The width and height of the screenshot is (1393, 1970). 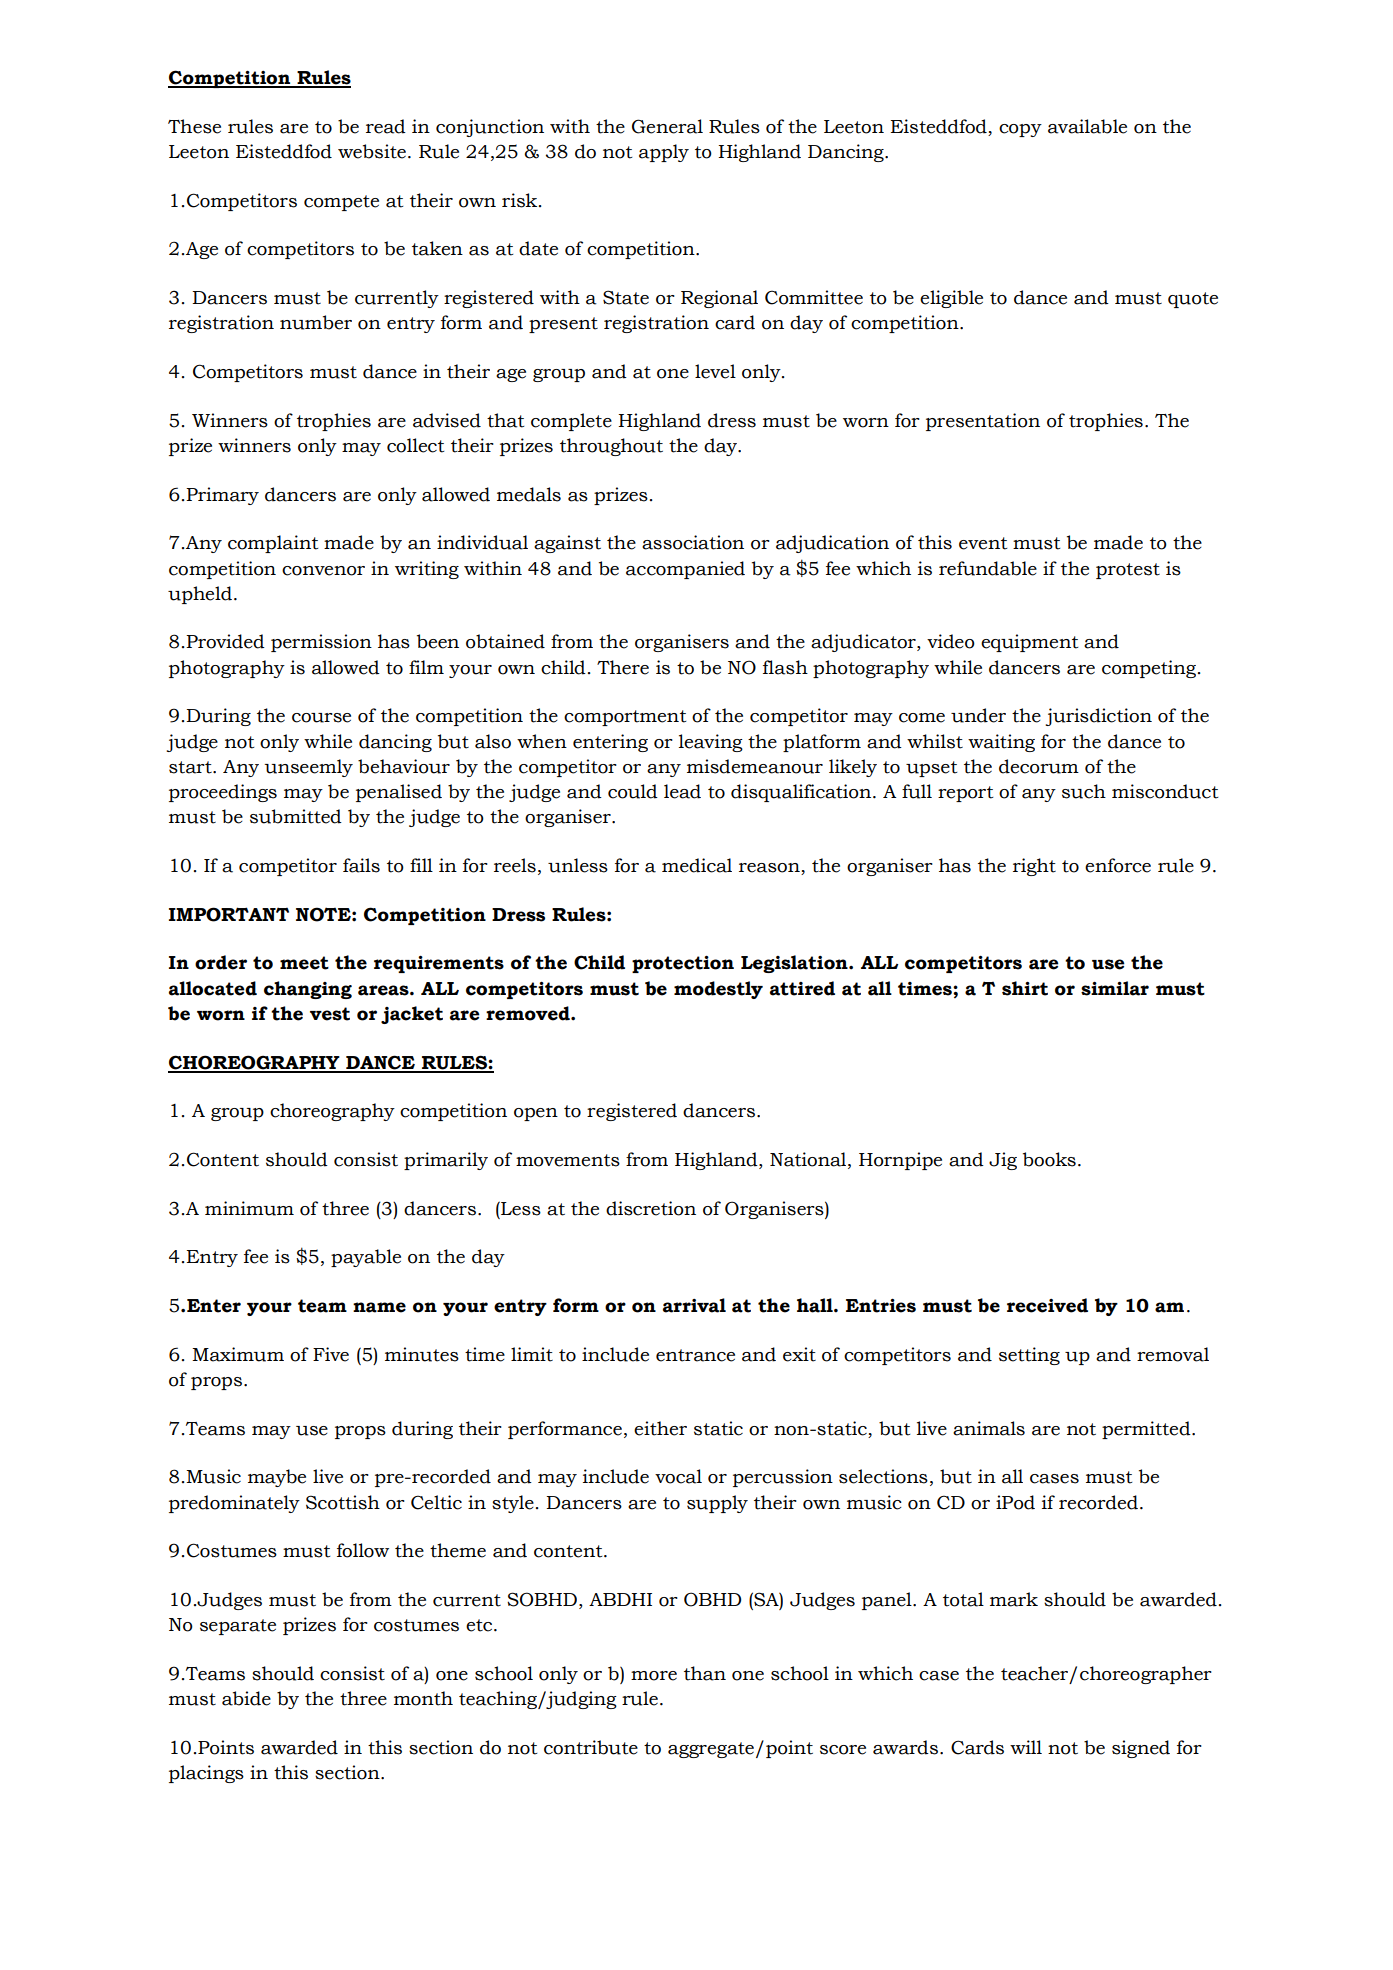 I want to click on discretion, so click(x=651, y=1208).
